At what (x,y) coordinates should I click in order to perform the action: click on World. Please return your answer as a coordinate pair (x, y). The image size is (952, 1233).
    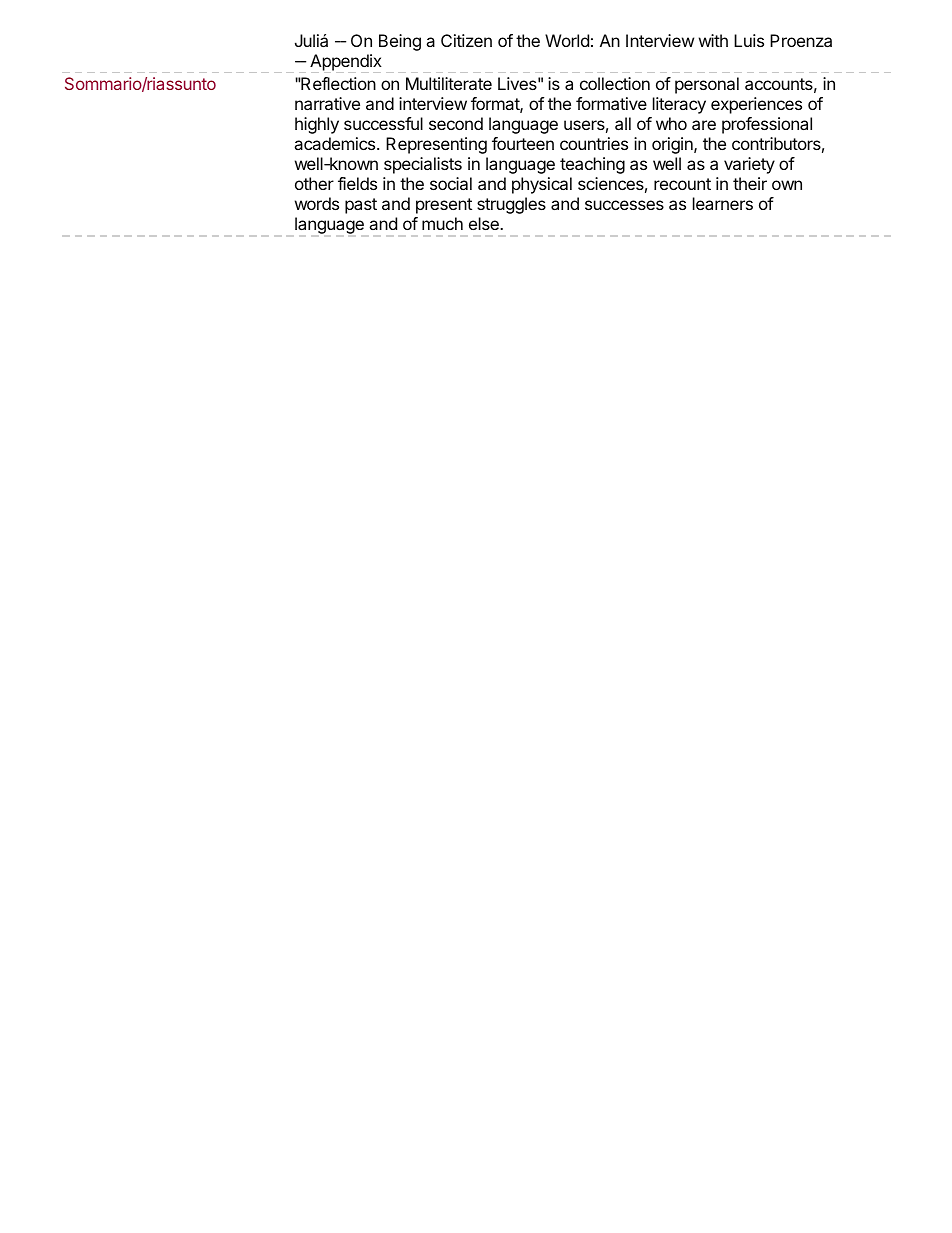
    Looking at the image, I should click on (567, 40).
